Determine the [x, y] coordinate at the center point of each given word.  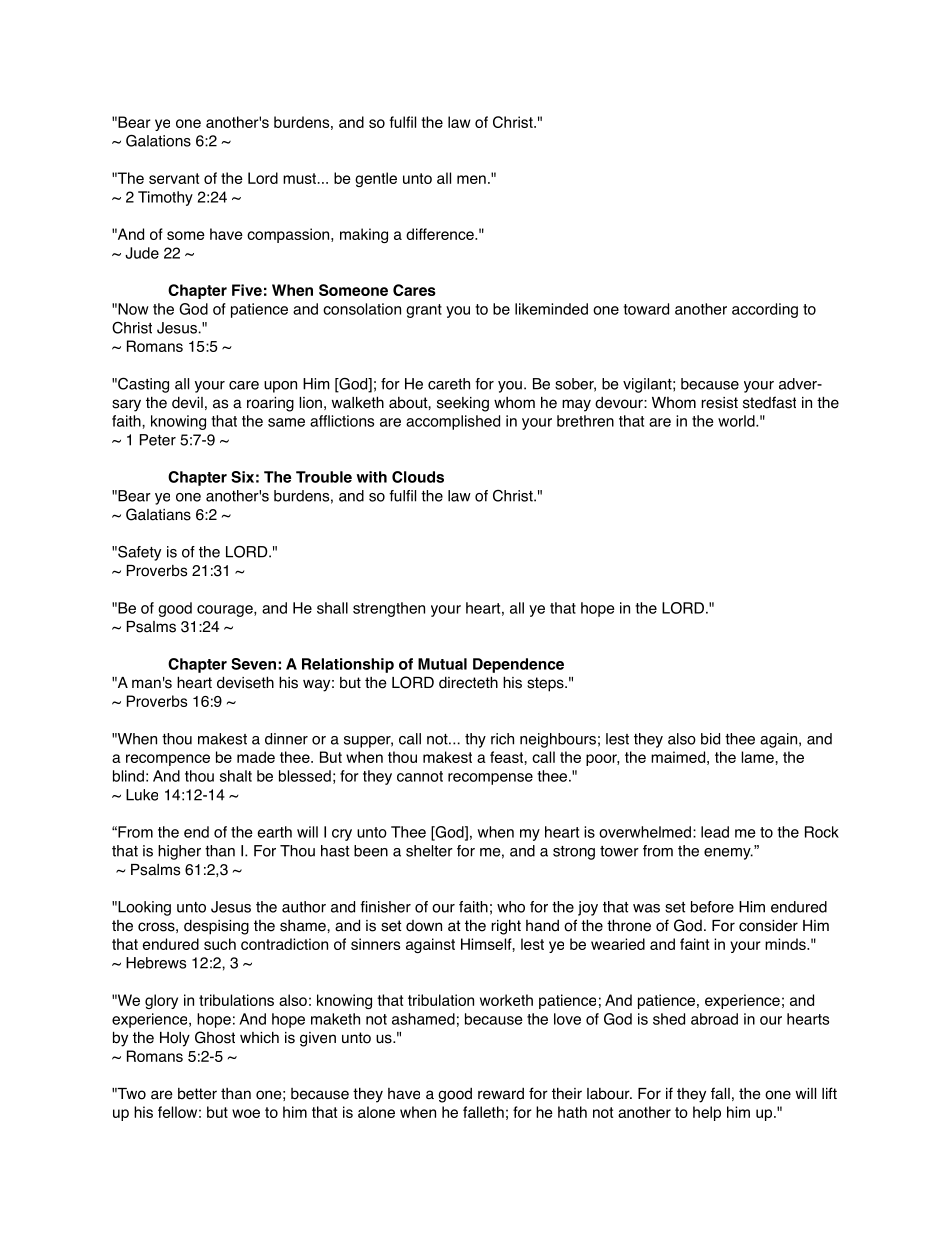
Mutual [442, 664]
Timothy [165, 198]
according [765, 310]
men [471, 179]
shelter [429, 851]
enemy [728, 854]
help [707, 1113]
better [197, 1094]
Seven [253, 664]
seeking [463, 404]
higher [179, 852]
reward [501, 1094]
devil [187, 403]
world [737, 421]
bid [710, 739]
